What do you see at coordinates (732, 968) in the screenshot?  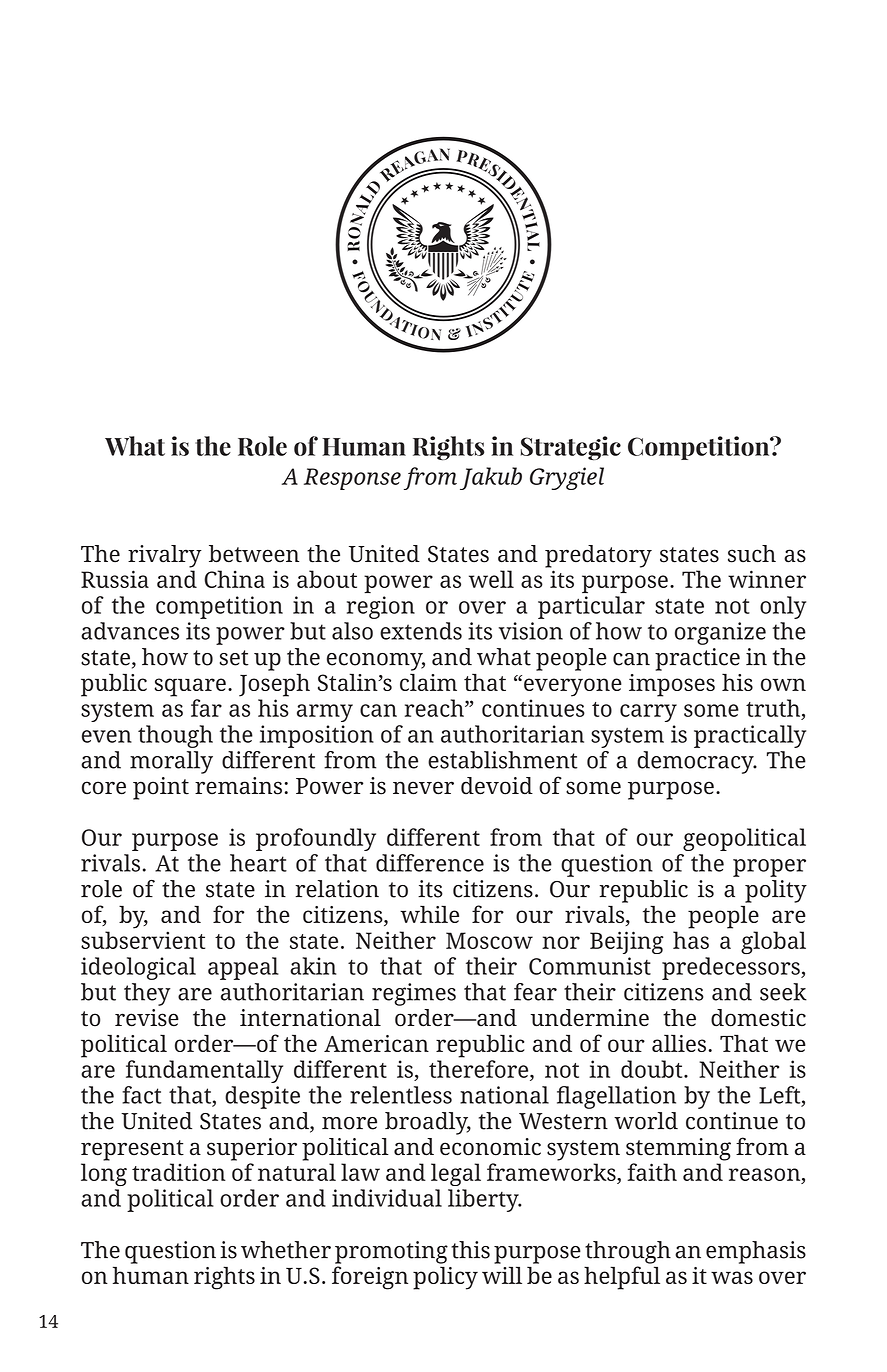 I see `predecessors` at bounding box center [732, 968].
